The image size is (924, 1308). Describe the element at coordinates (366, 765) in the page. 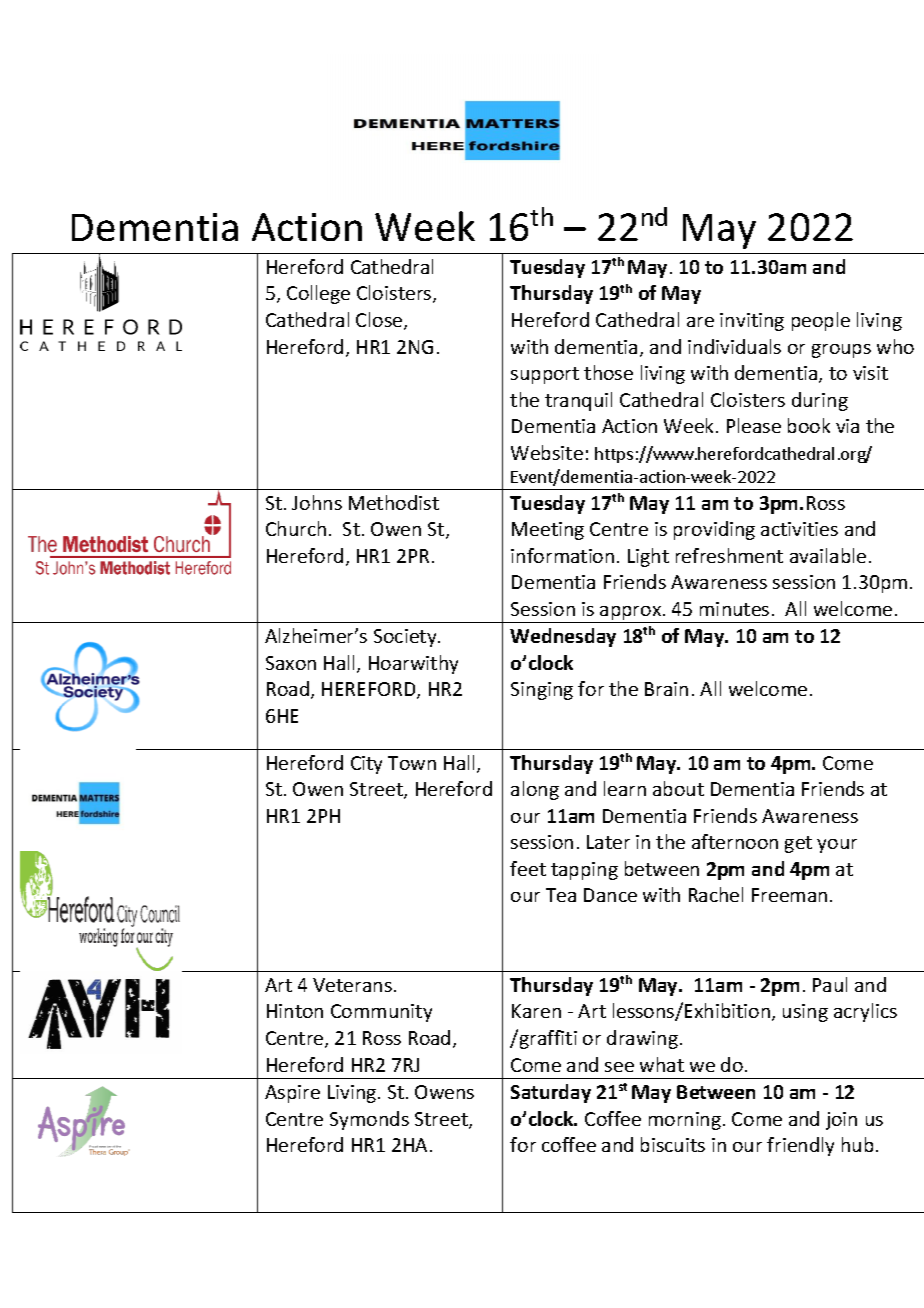

I see `City` at that location.
